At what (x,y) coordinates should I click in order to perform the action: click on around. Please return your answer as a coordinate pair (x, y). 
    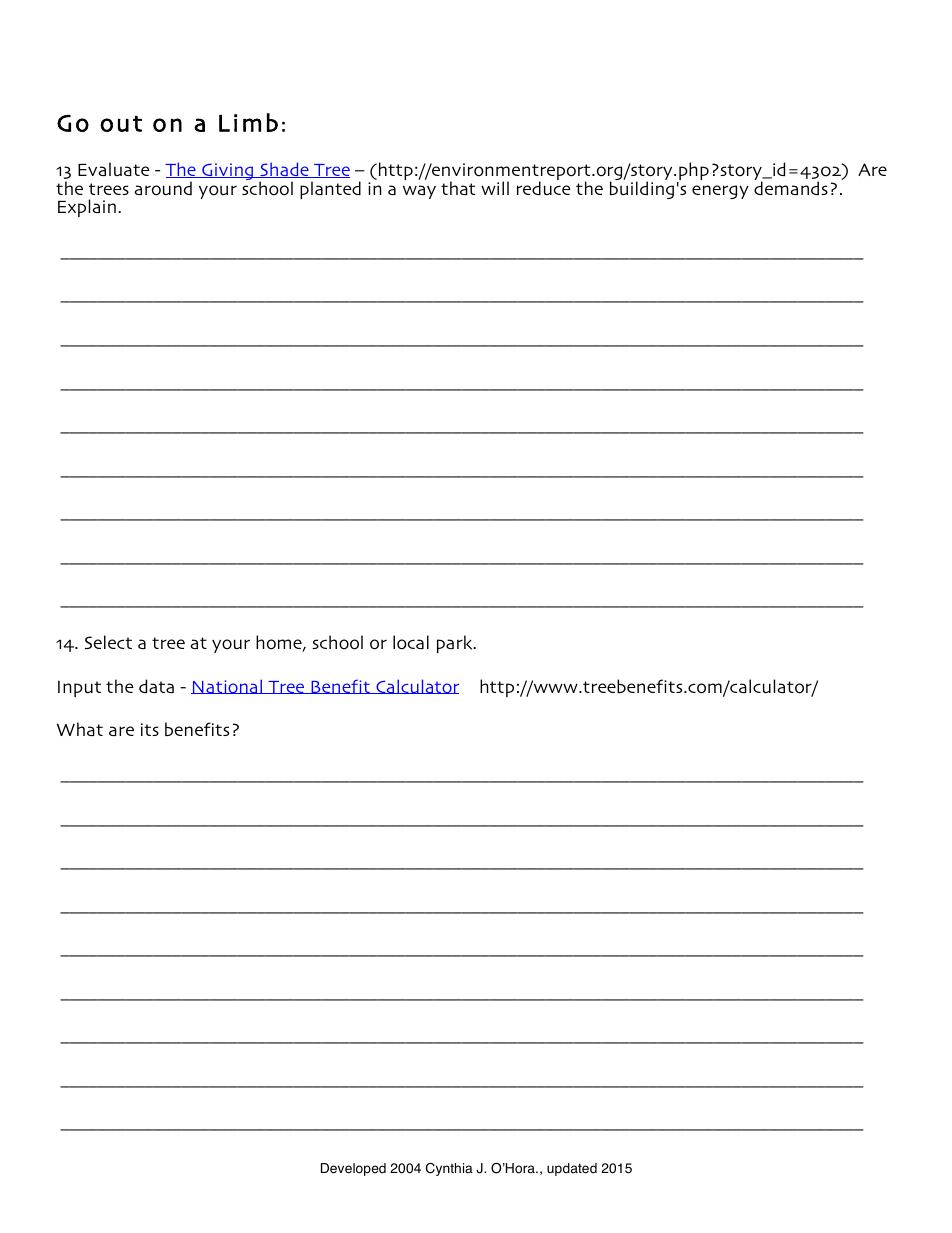
    Looking at the image, I should click on (163, 188).
